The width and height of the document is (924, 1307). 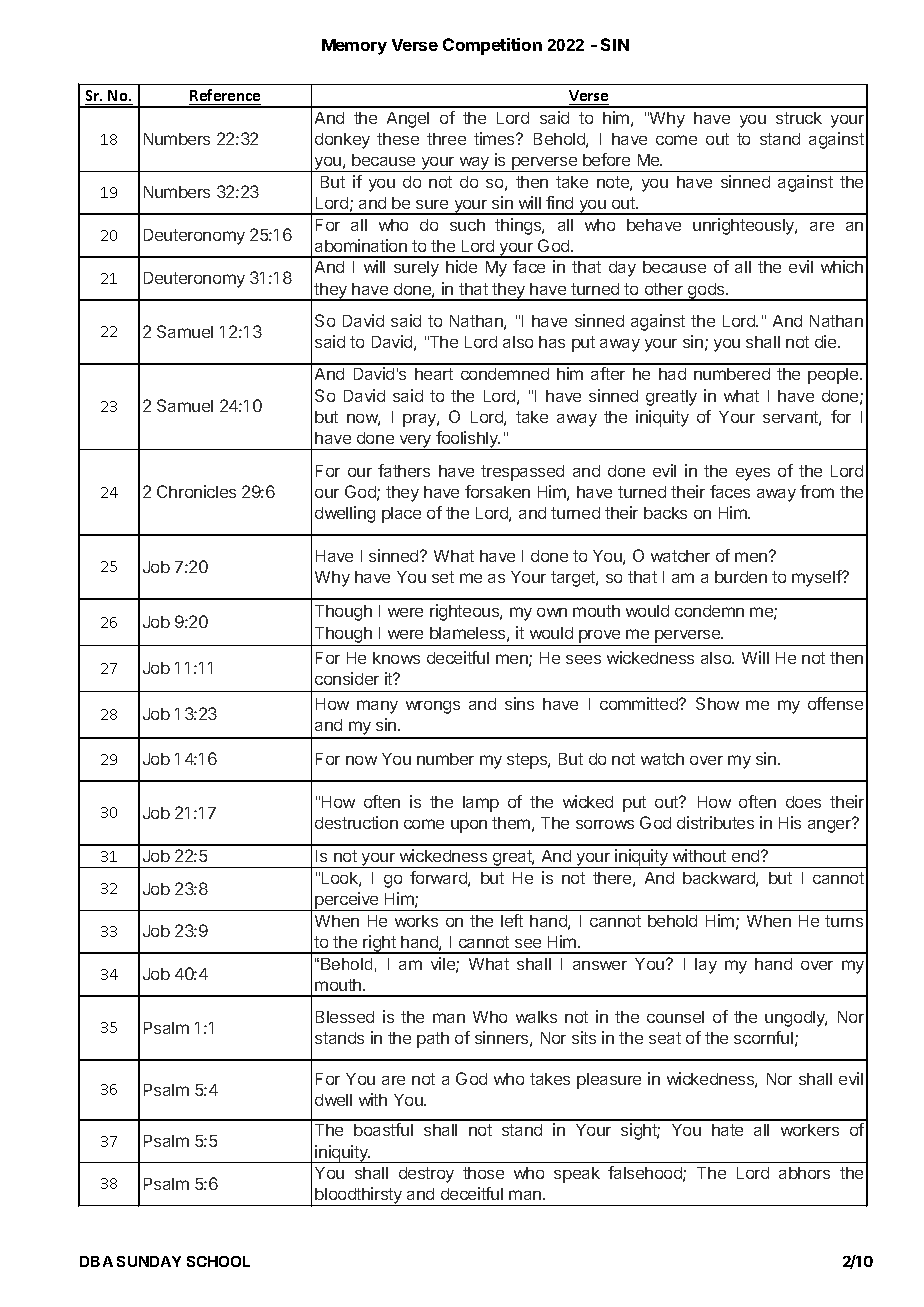 What do you see at coordinates (225, 95) in the document?
I see `Reference` at bounding box center [225, 95].
